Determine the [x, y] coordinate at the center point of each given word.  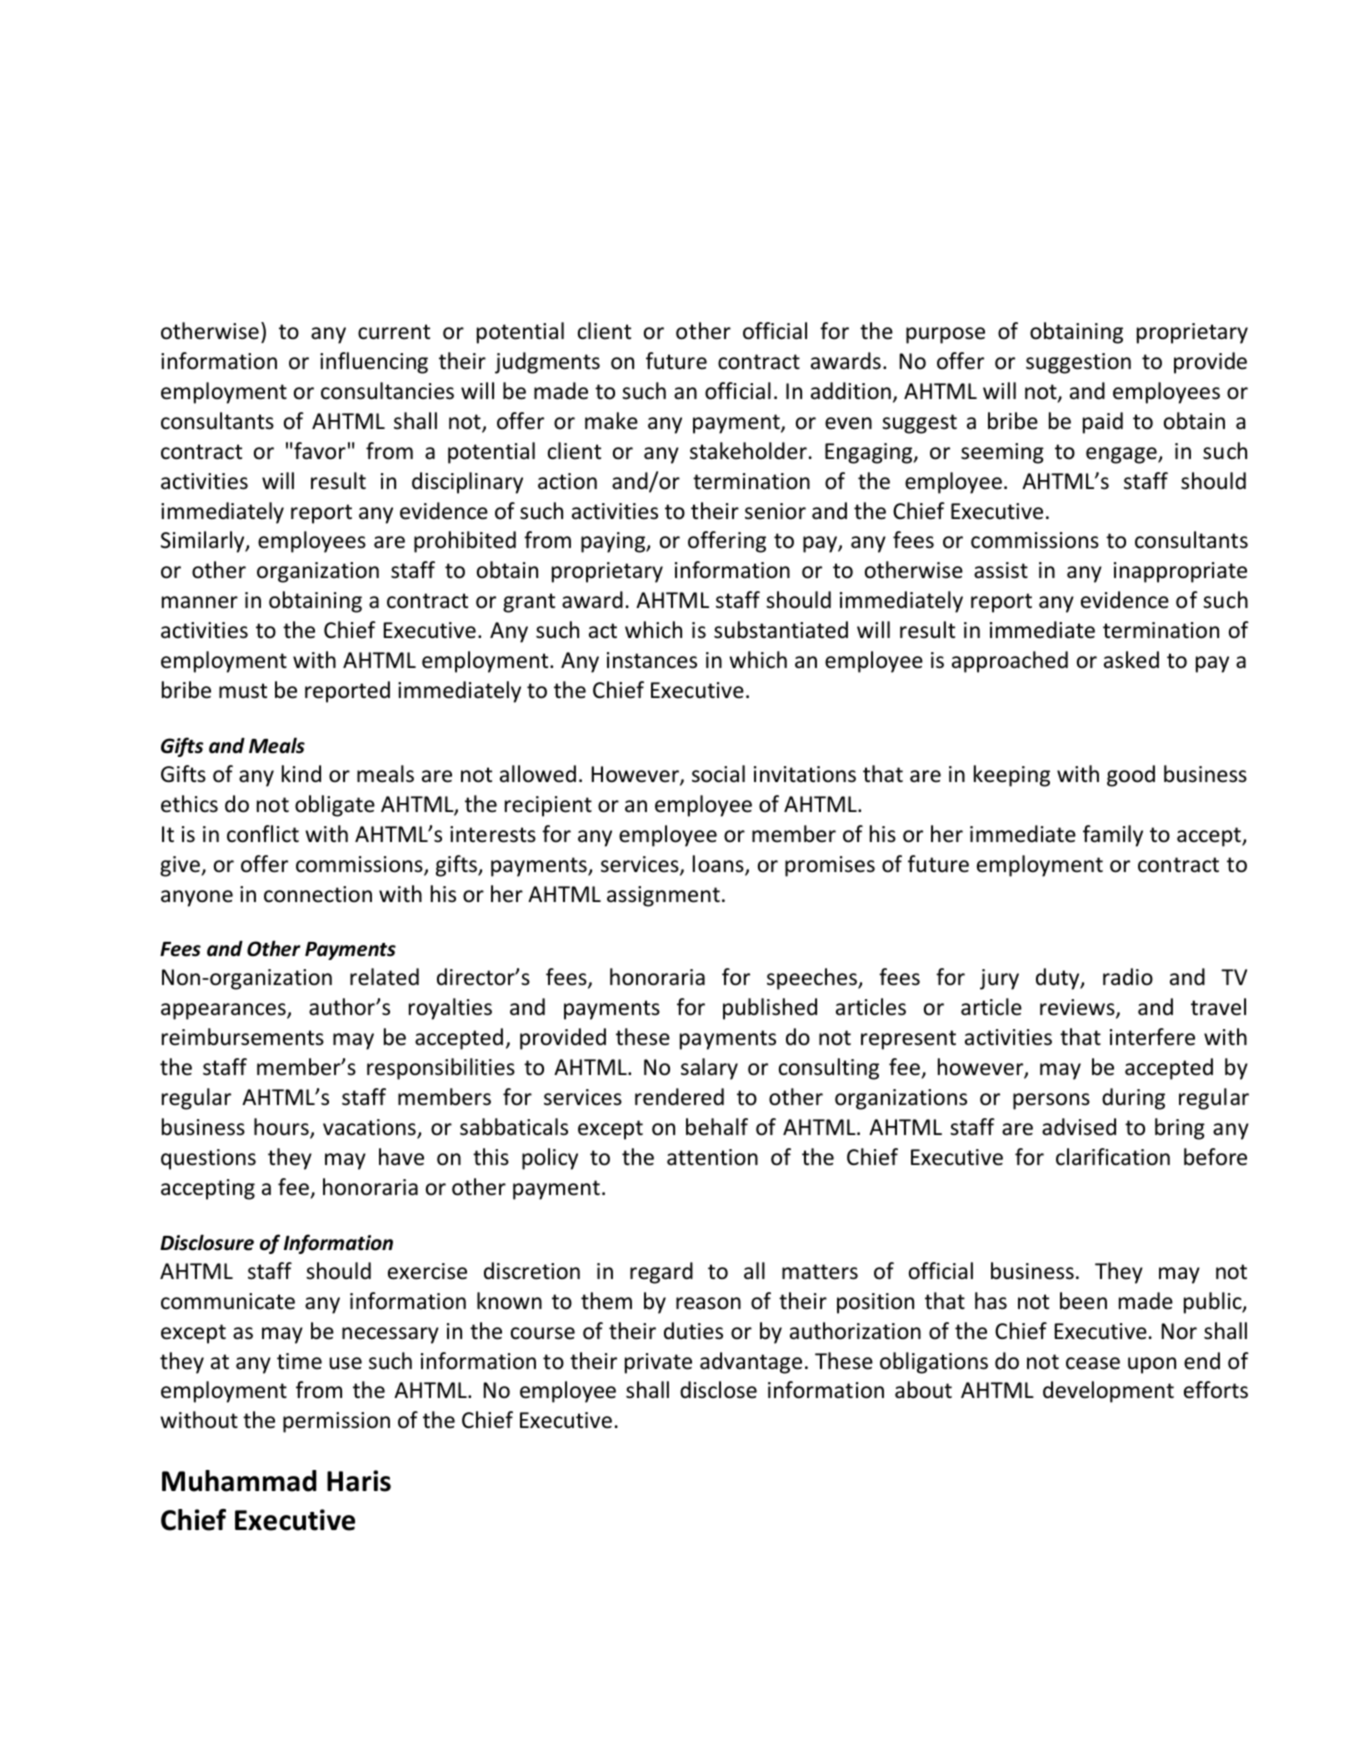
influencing [374, 363]
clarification [1113, 1157]
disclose [718, 1390]
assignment [663, 896]
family [1113, 836]
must [243, 691]
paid [1103, 423]
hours [282, 1128]
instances [652, 660]
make [611, 421]
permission [336, 1422]
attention [712, 1157]
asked [1131, 660]
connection [318, 894]
